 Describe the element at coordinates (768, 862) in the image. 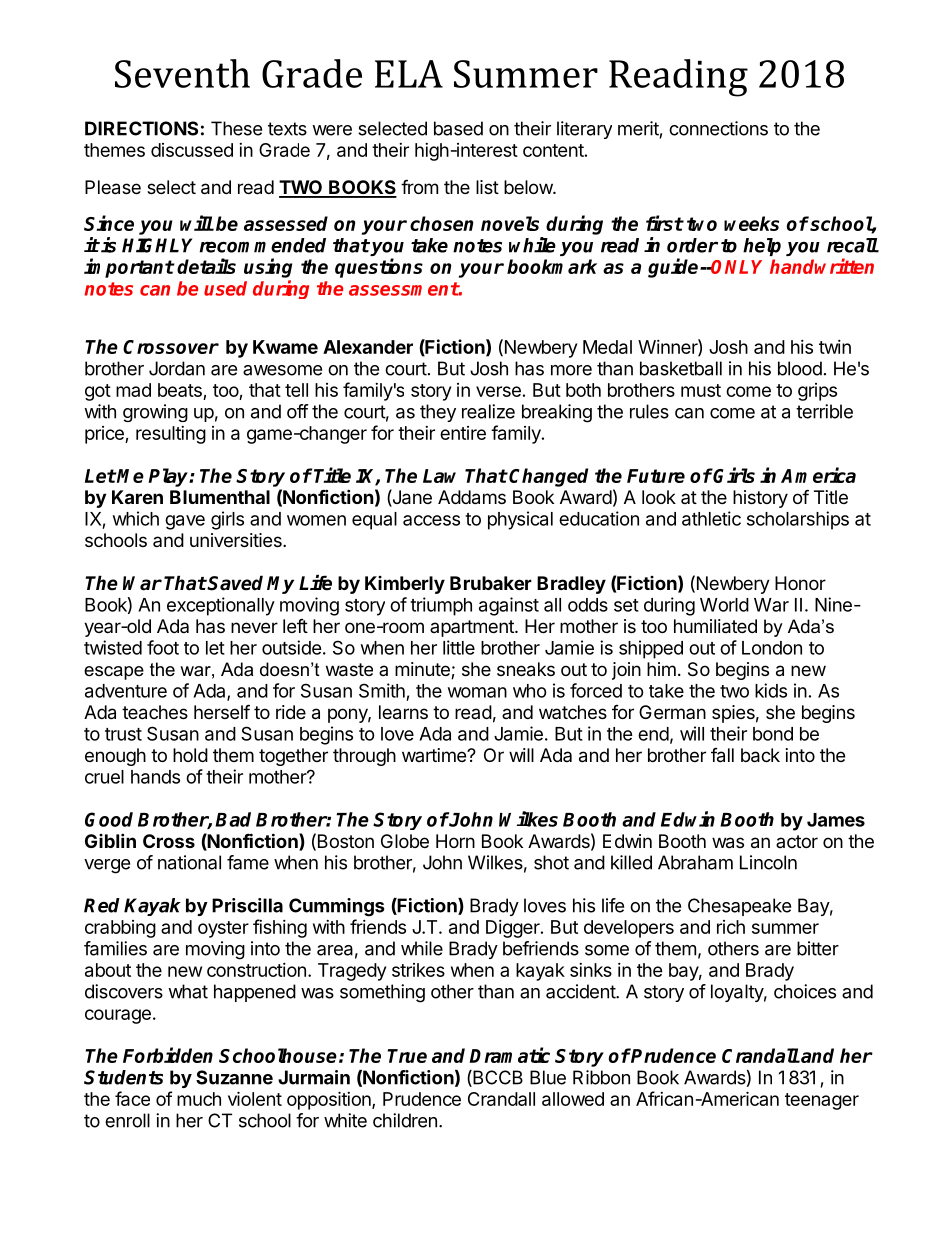

I see `Lincoln` at that location.
